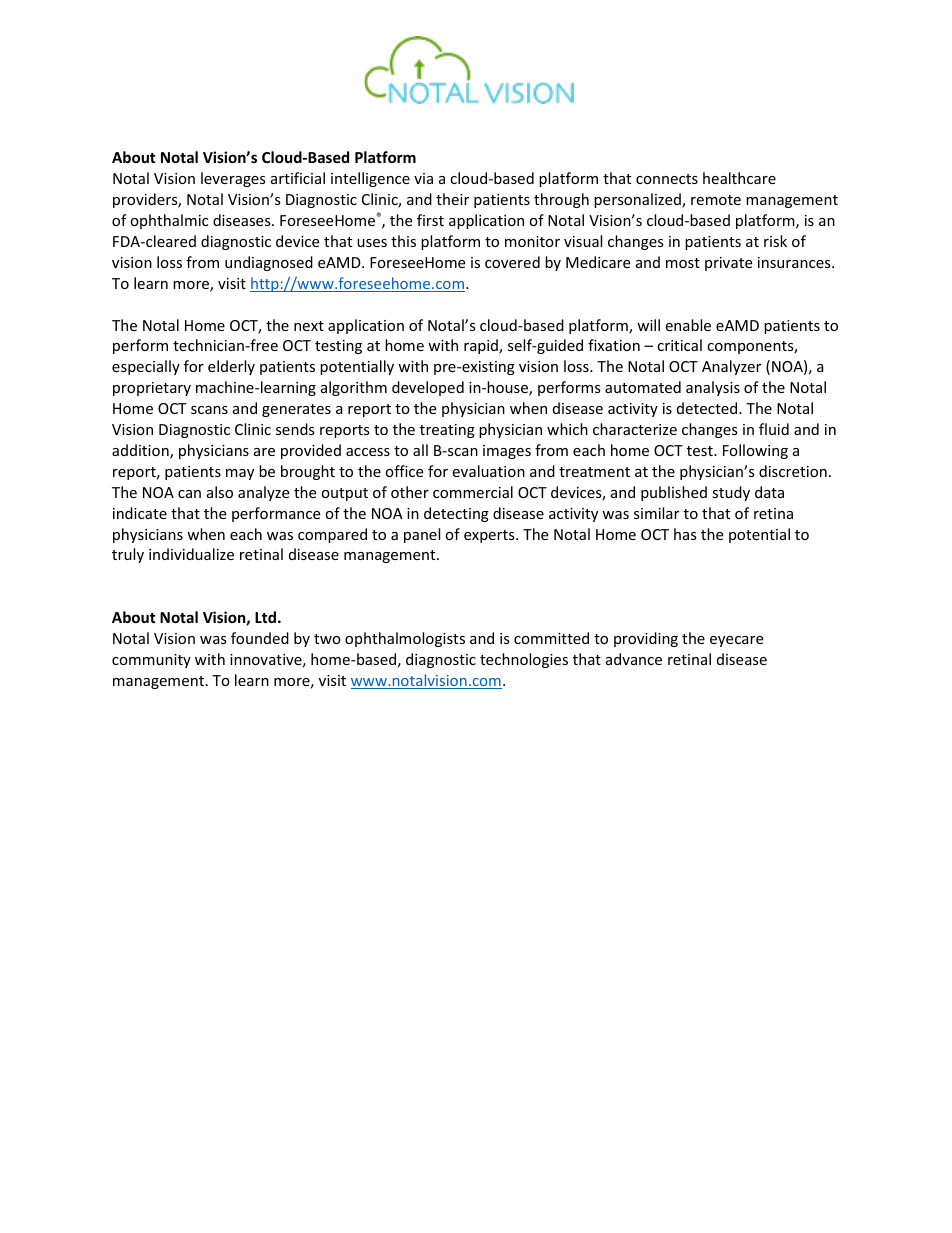 The height and width of the document is (1233, 952). What do you see at coordinates (231, 367) in the document?
I see `elderly` at bounding box center [231, 367].
